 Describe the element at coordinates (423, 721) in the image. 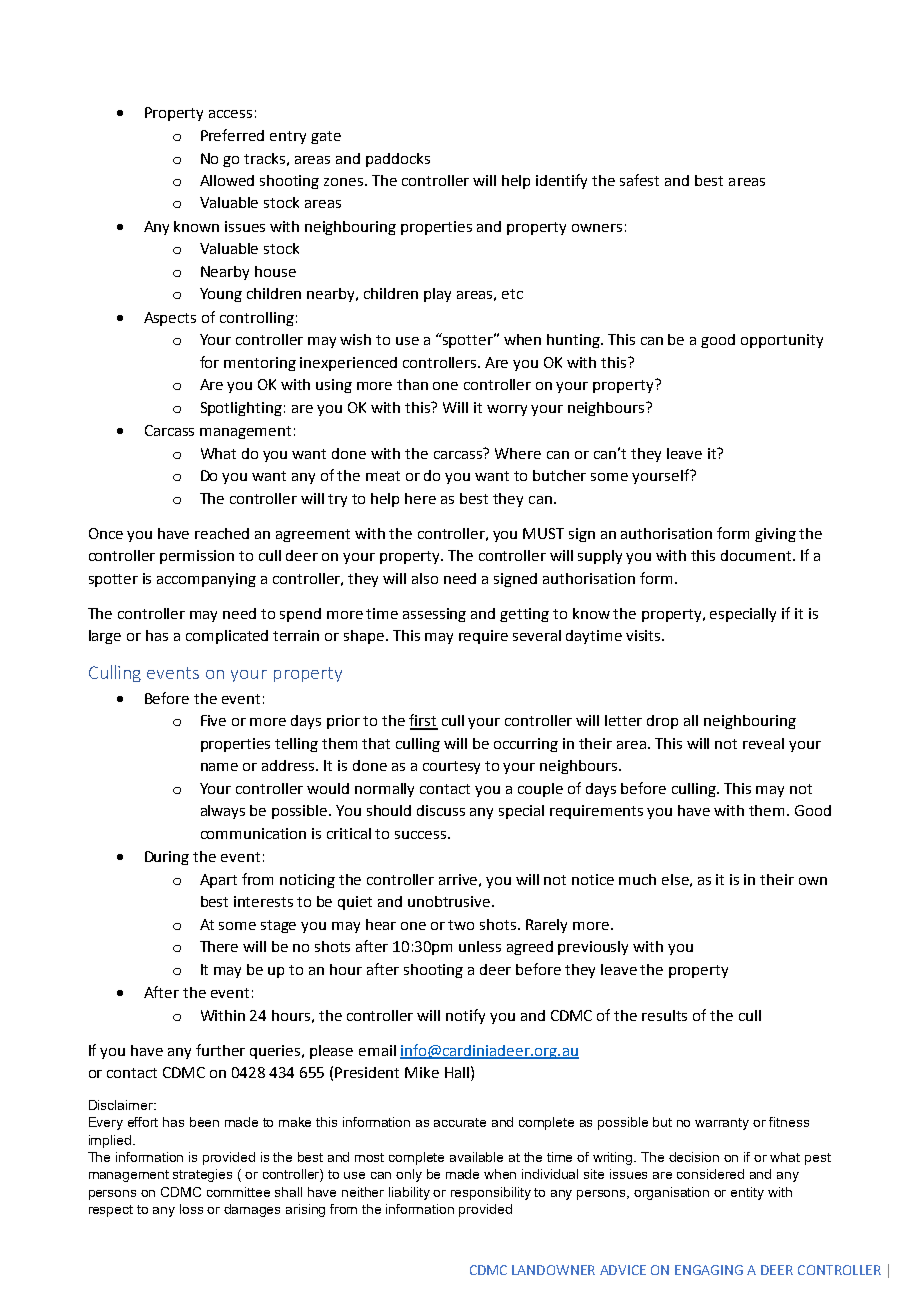

I see `first` at that location.
